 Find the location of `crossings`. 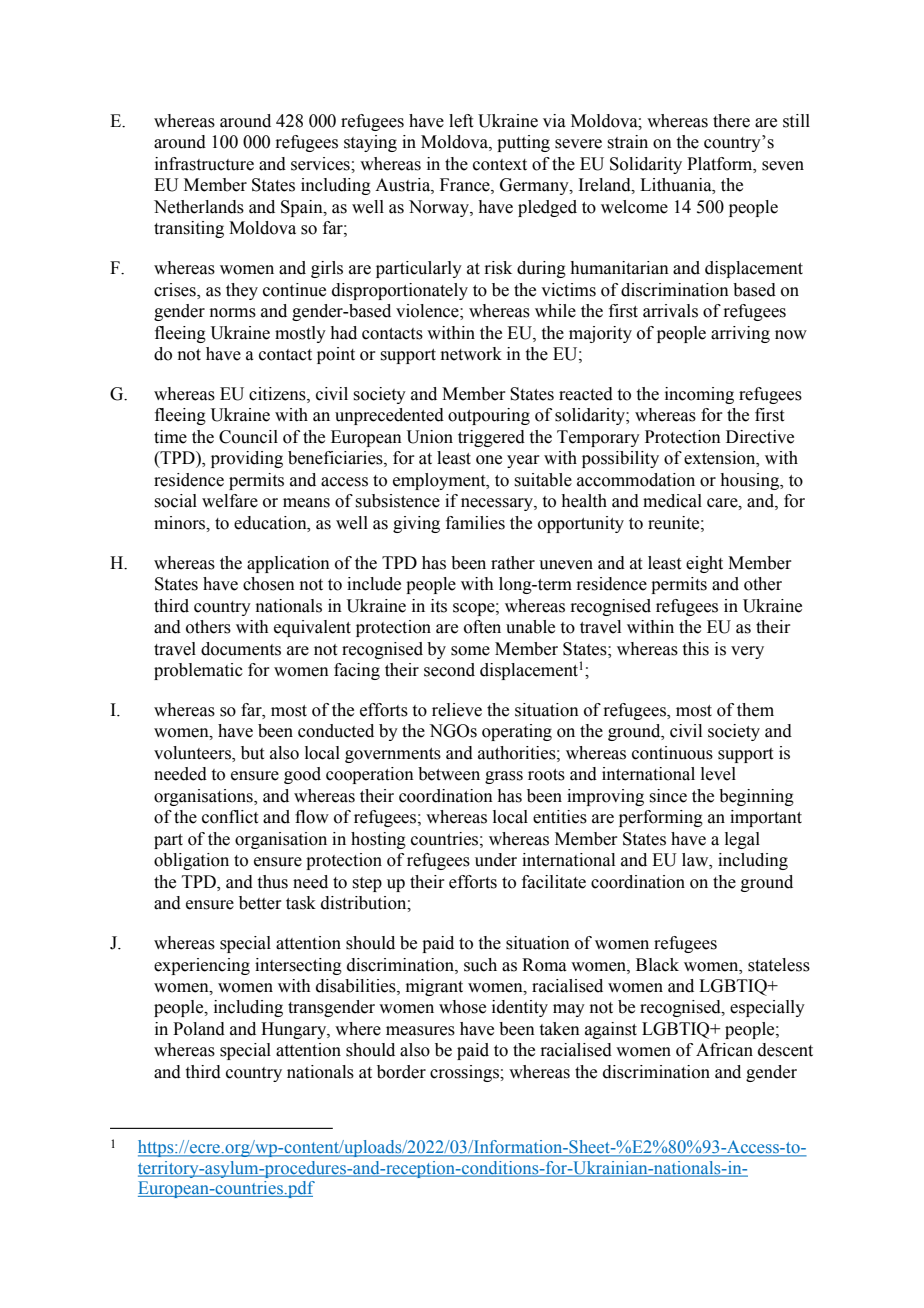

crossings is located at coordinates (465, 1073).
